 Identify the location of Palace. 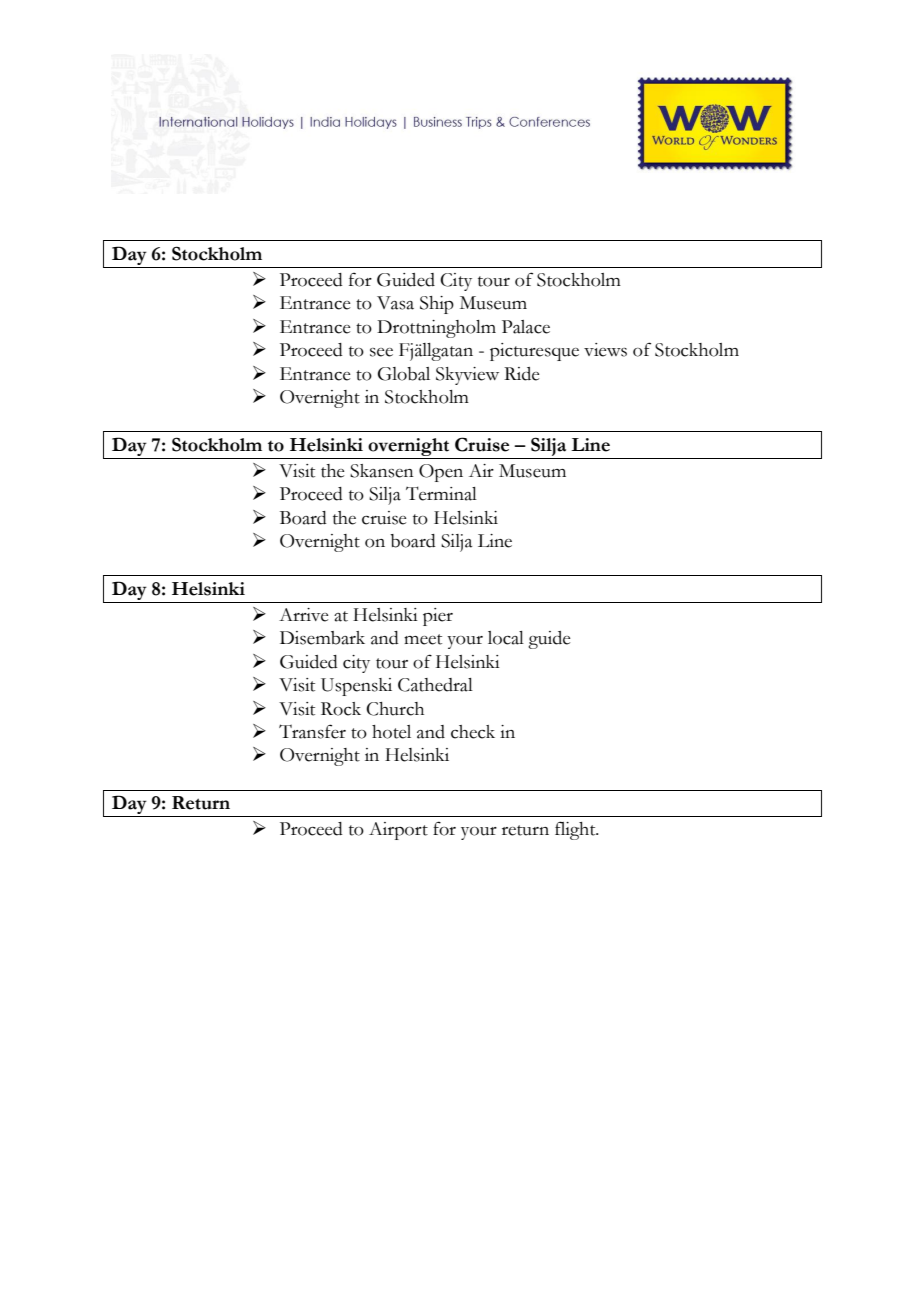
(526, 327).
